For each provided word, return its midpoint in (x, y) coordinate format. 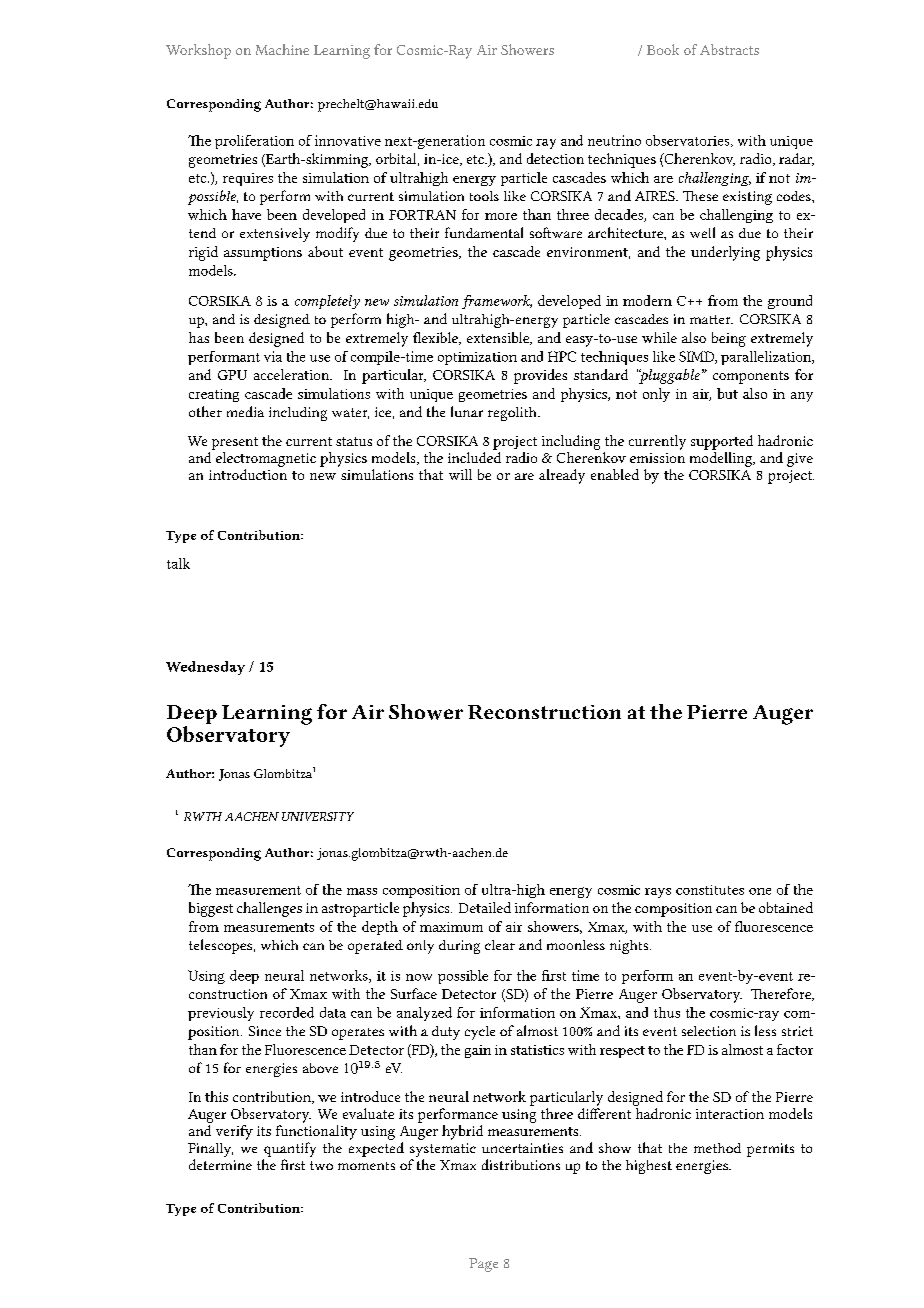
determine (220, 1164)
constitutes (710, 890)
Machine (282, 49)
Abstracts (729, 49)
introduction (248, 474)
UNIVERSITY (318, 816)
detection (555, 158)
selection (709, 1031)
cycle (480, 1033)
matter (711, 319)
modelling (722, 459)
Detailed (485, 907)
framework (497, 302)
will (460, 474)
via (273, 356)
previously (221, 1014)
